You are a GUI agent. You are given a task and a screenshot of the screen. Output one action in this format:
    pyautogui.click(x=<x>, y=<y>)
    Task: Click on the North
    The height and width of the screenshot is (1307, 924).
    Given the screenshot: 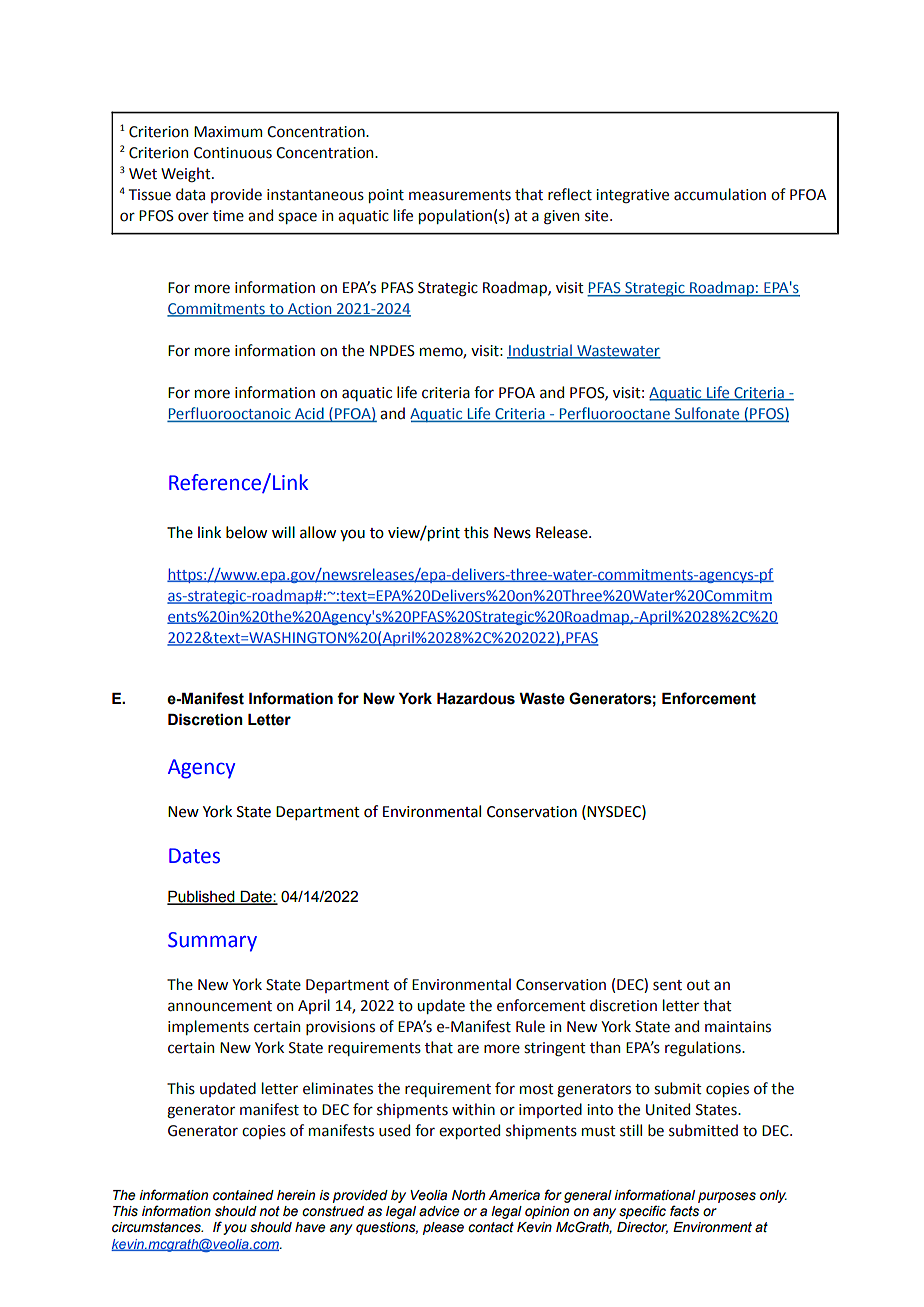 What is the action you would take?
    pyautogui.click(x=468, y=1195)
